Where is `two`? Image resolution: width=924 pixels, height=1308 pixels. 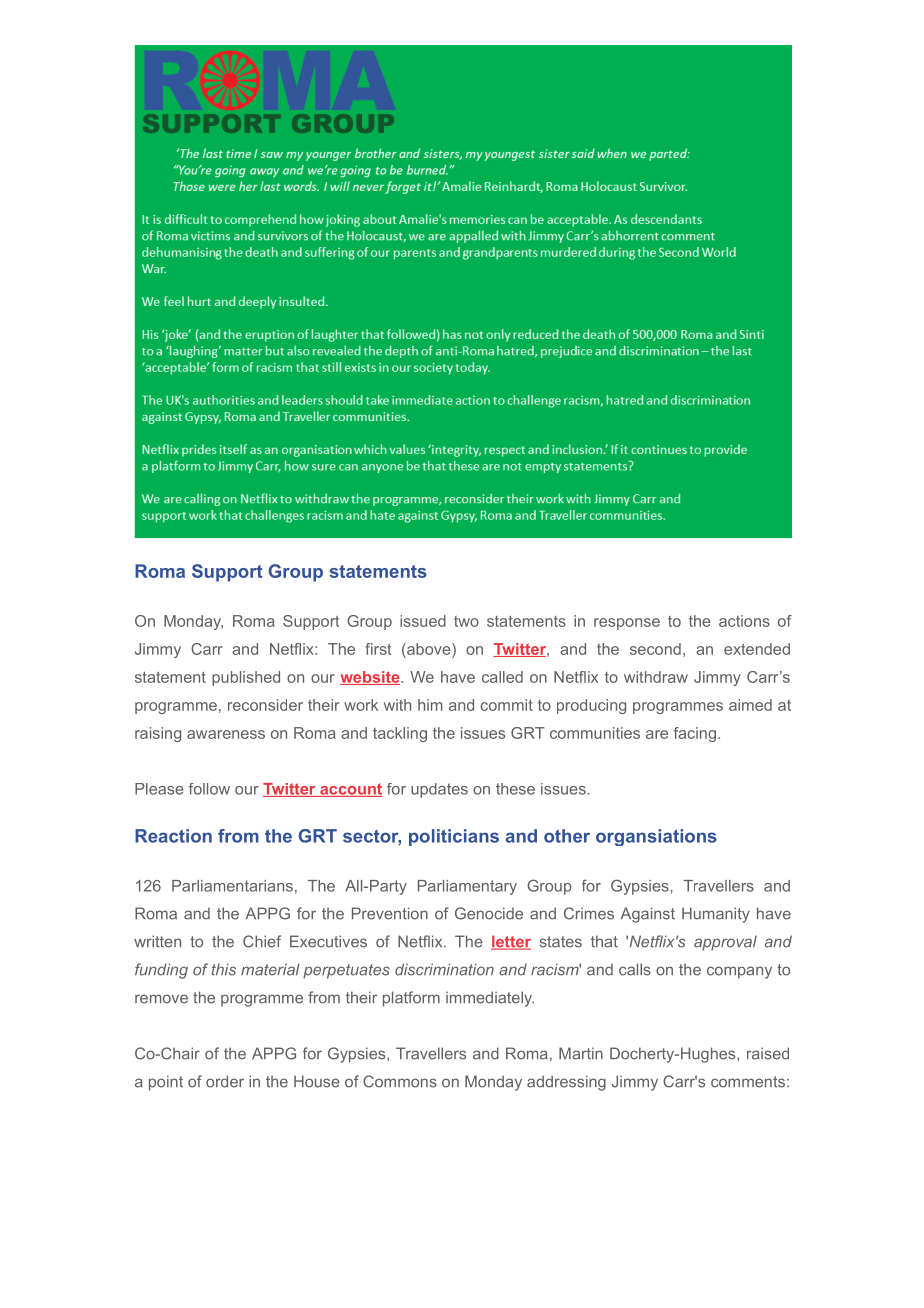
two is located at coordinates (466, 621).
